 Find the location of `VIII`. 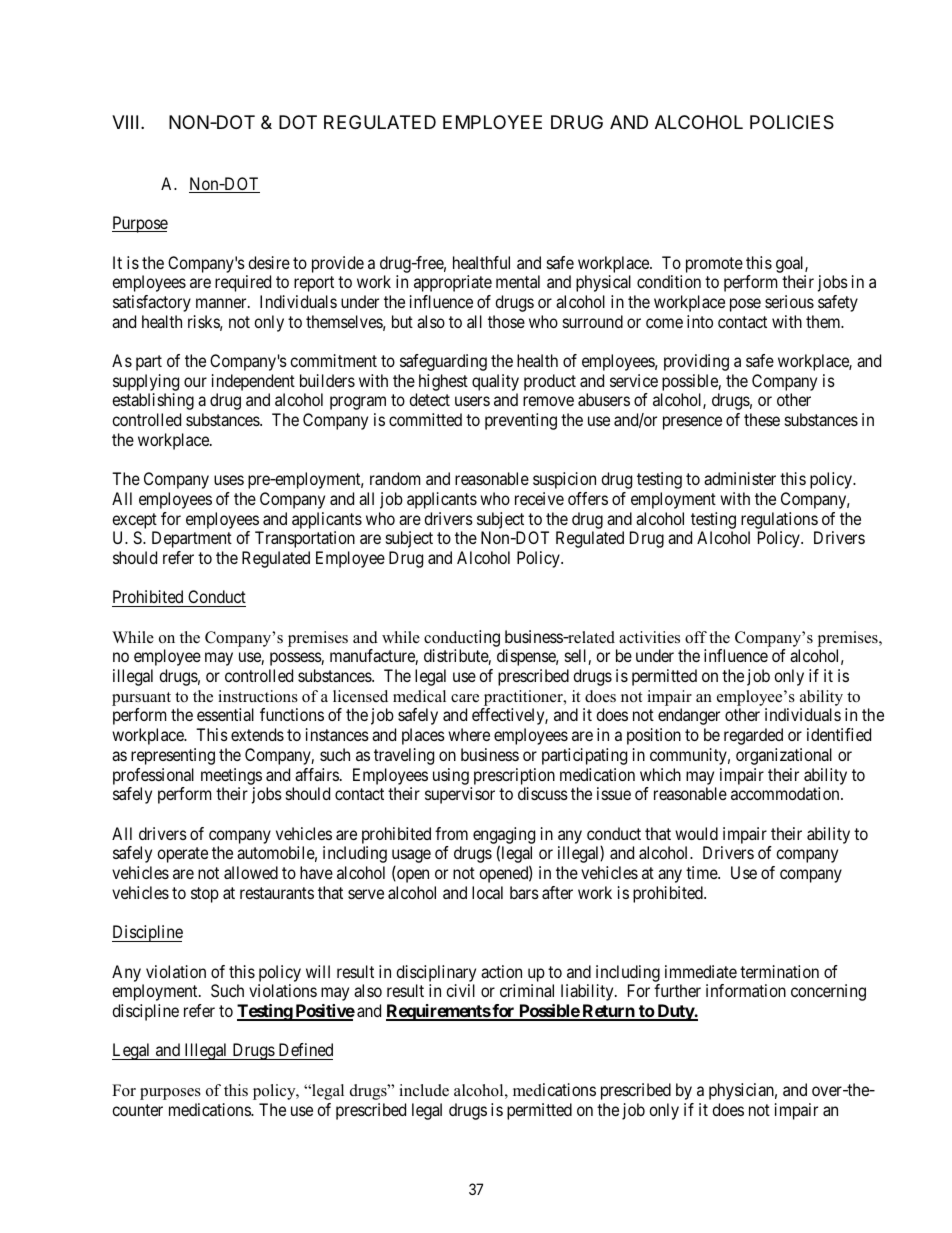

VIII is located at coordinates (125, 122).
